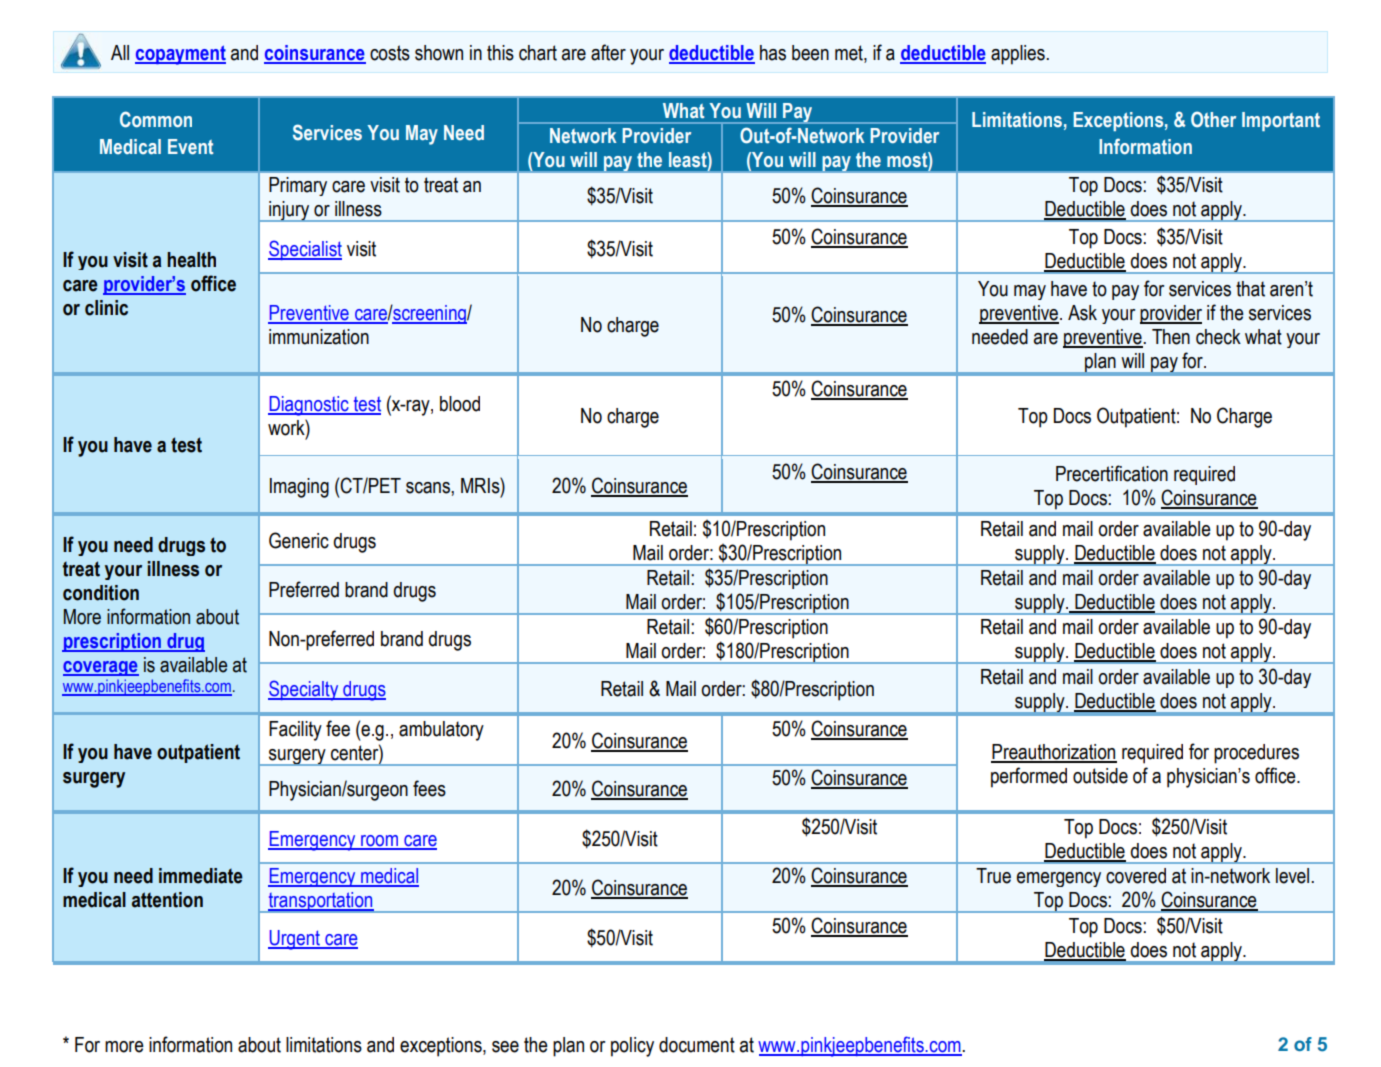  What do you see at coordinates (1136, 876) in the document?
I see `covered` at bounding box center [1136, 876].
